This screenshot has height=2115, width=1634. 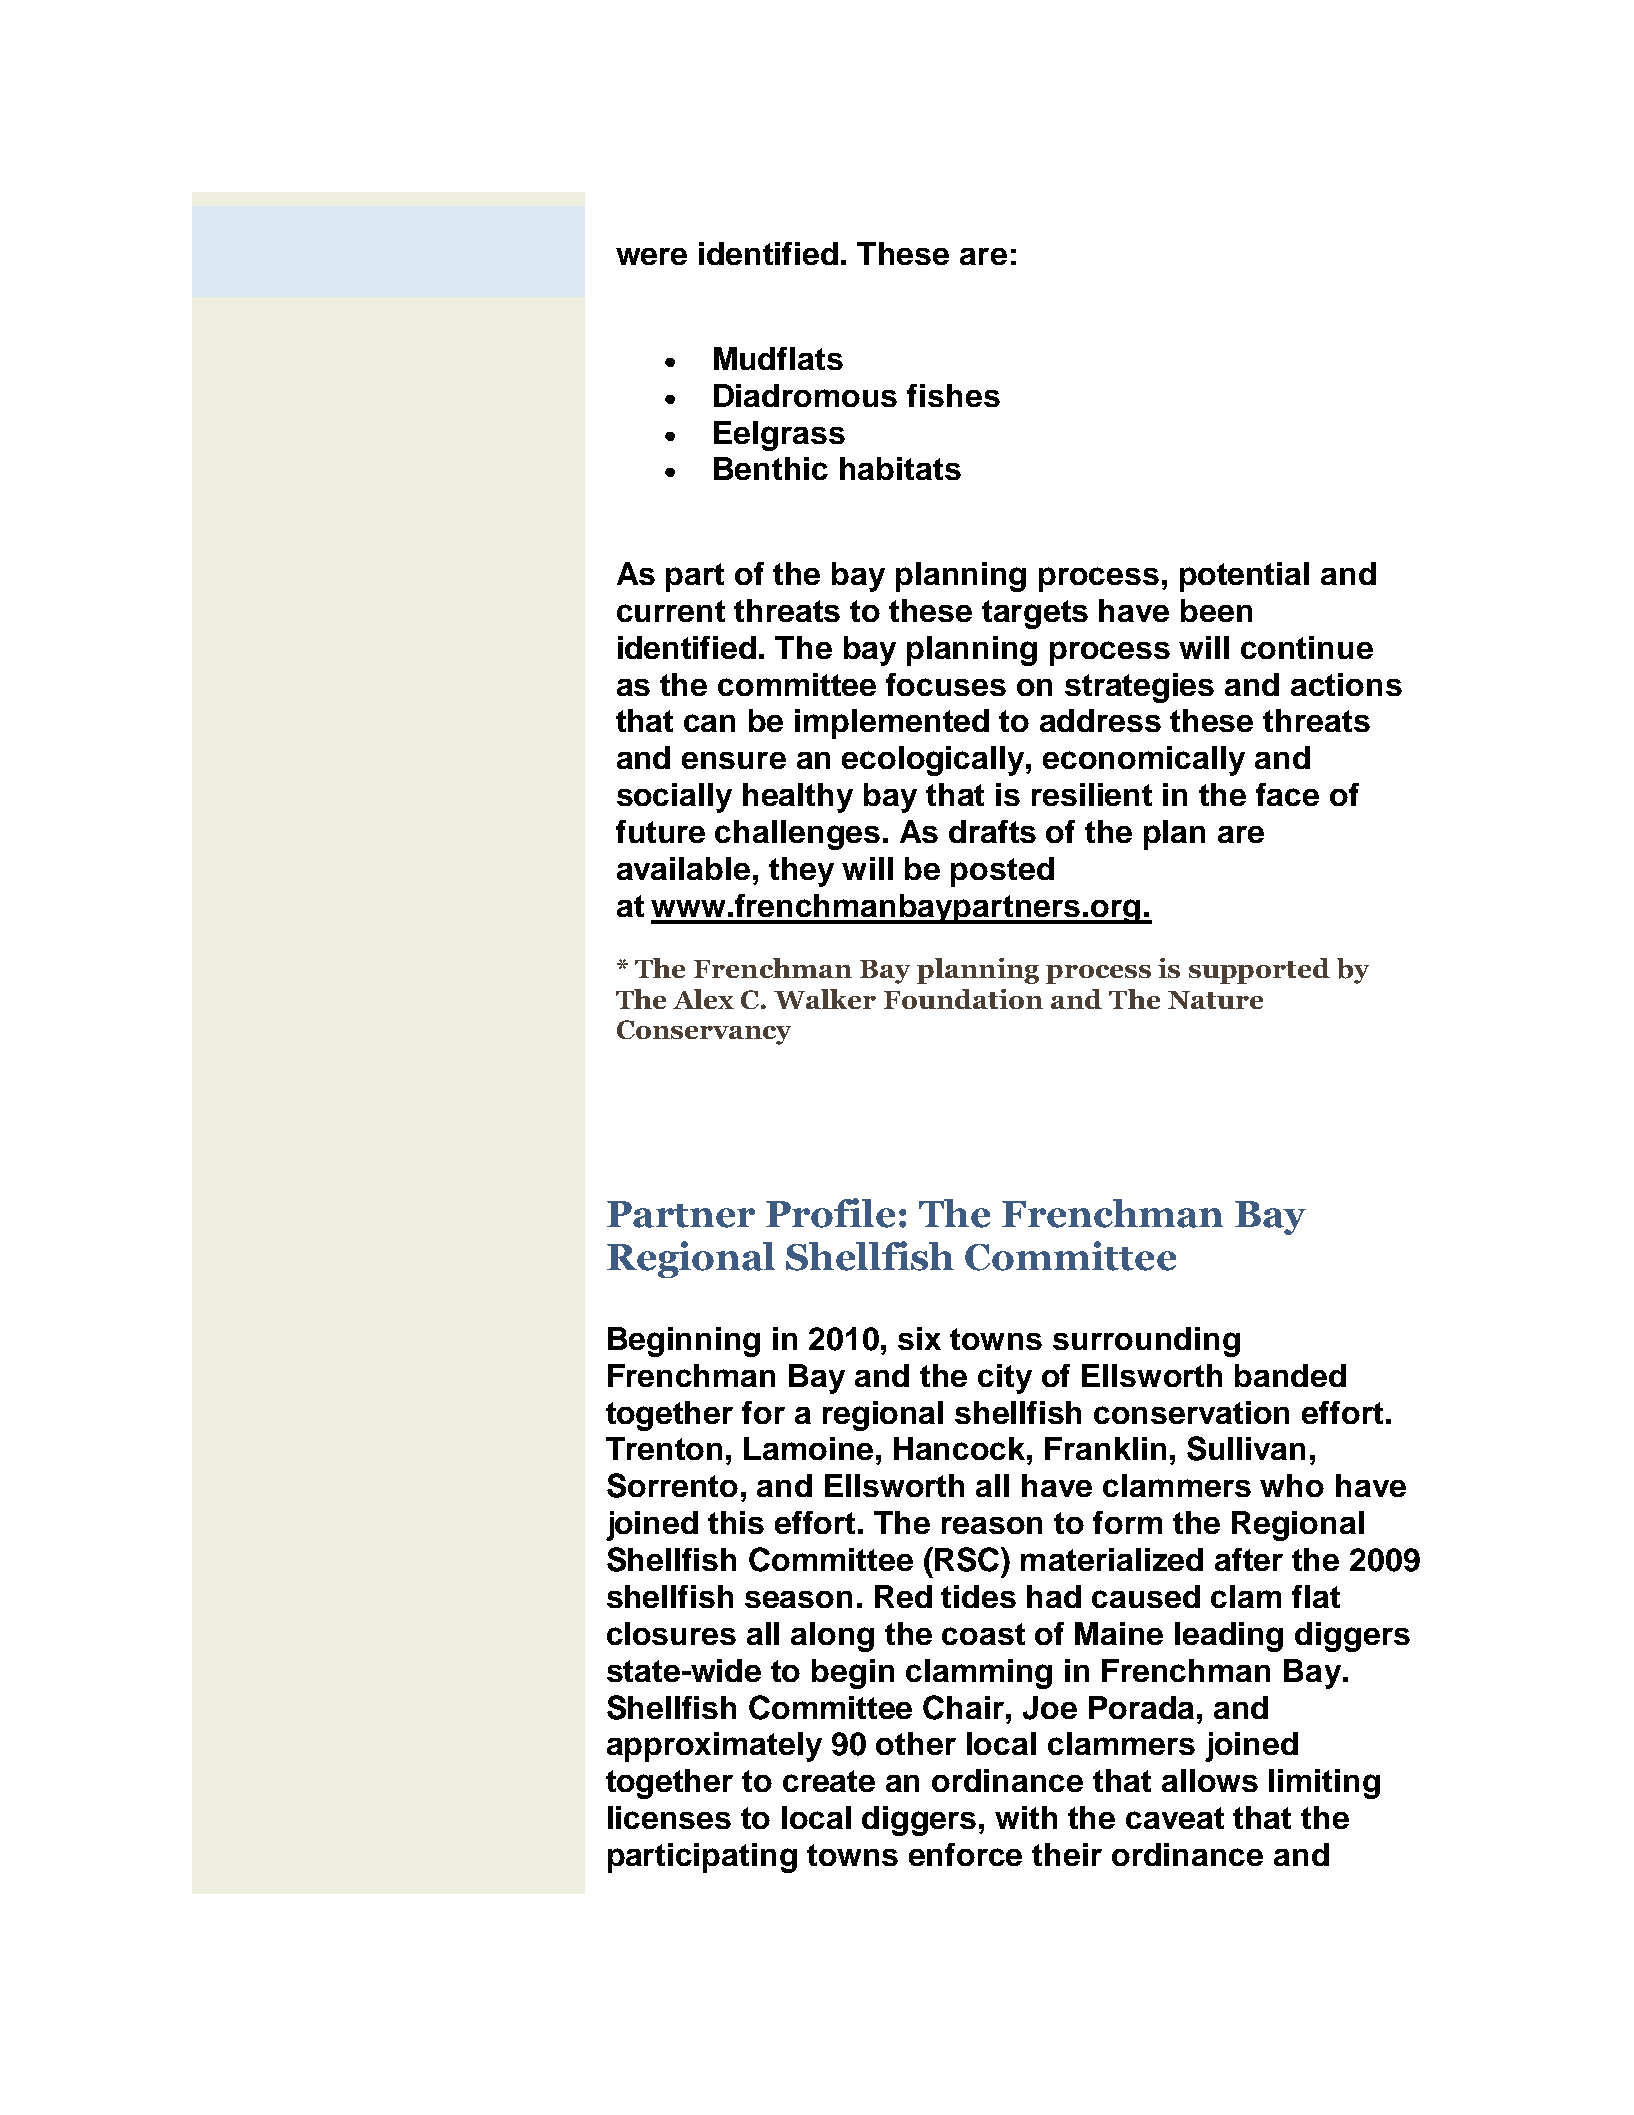 What do you see at coordinates (1210, 1780) in the screenshot?
I see `allows` at bounding box center [1210, 1780].
